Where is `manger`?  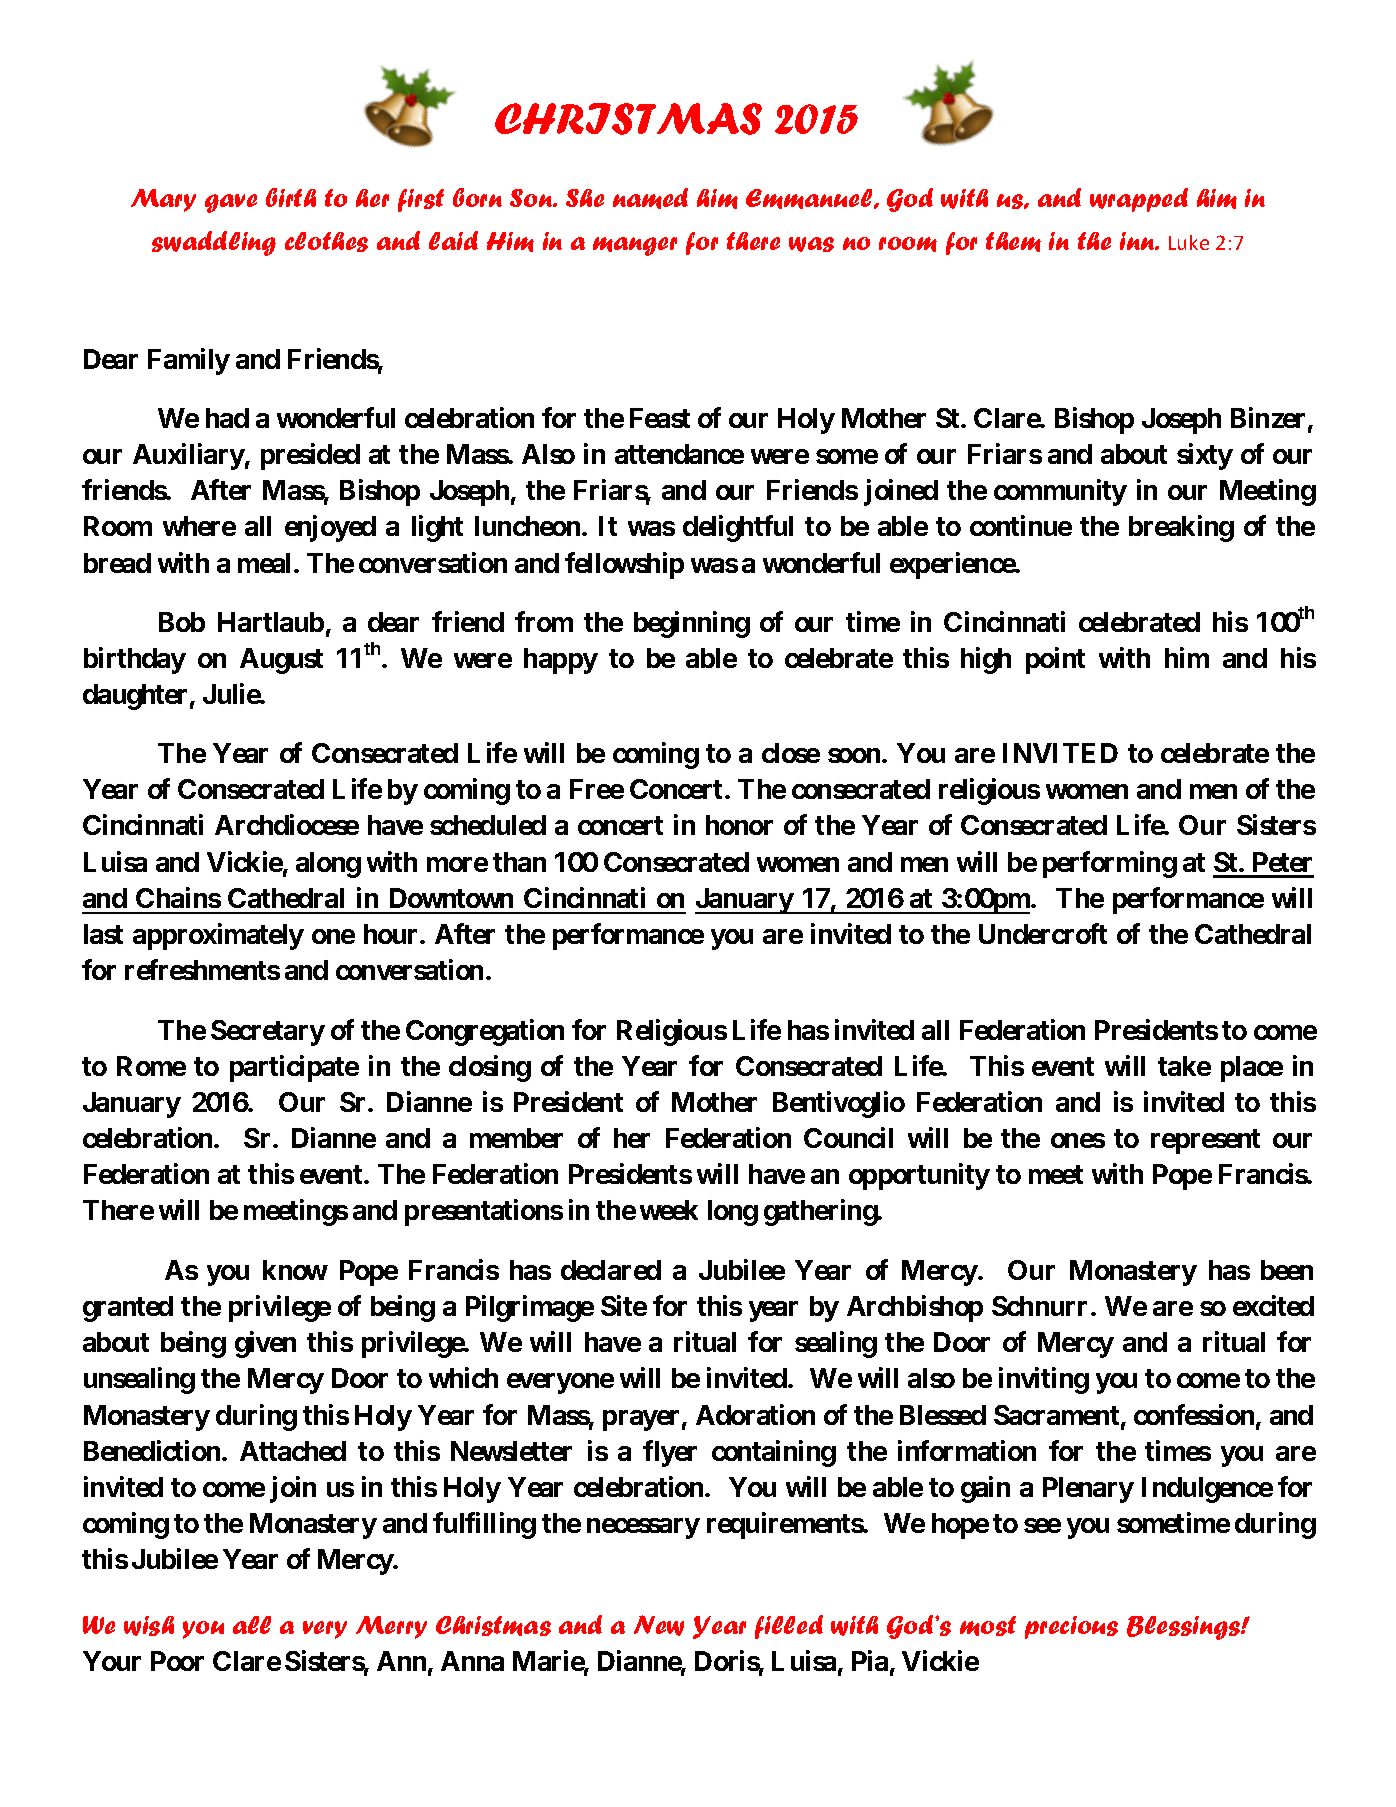
manger is located at coordinates (635, 246).
